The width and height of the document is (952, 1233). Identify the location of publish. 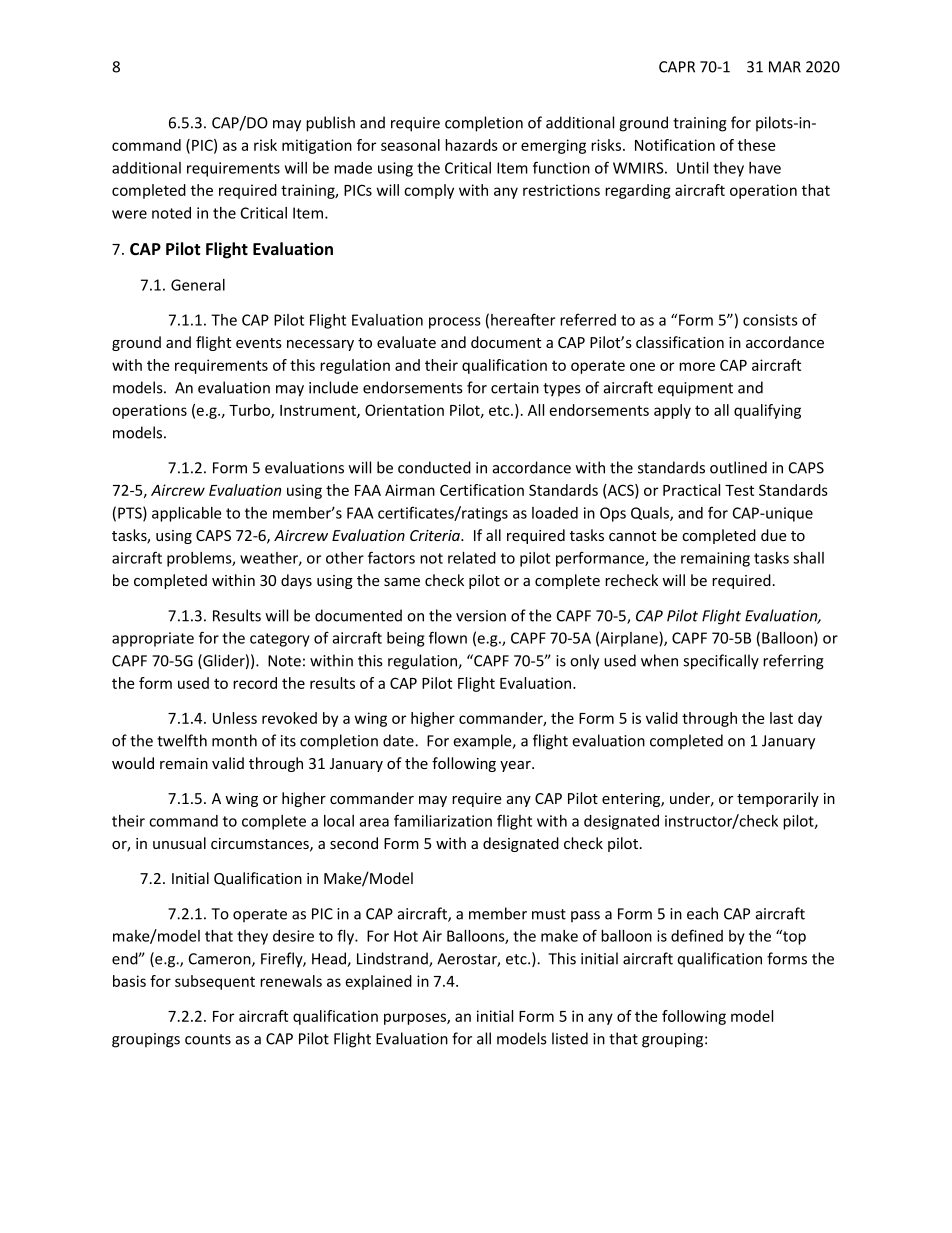
(330, 124).
